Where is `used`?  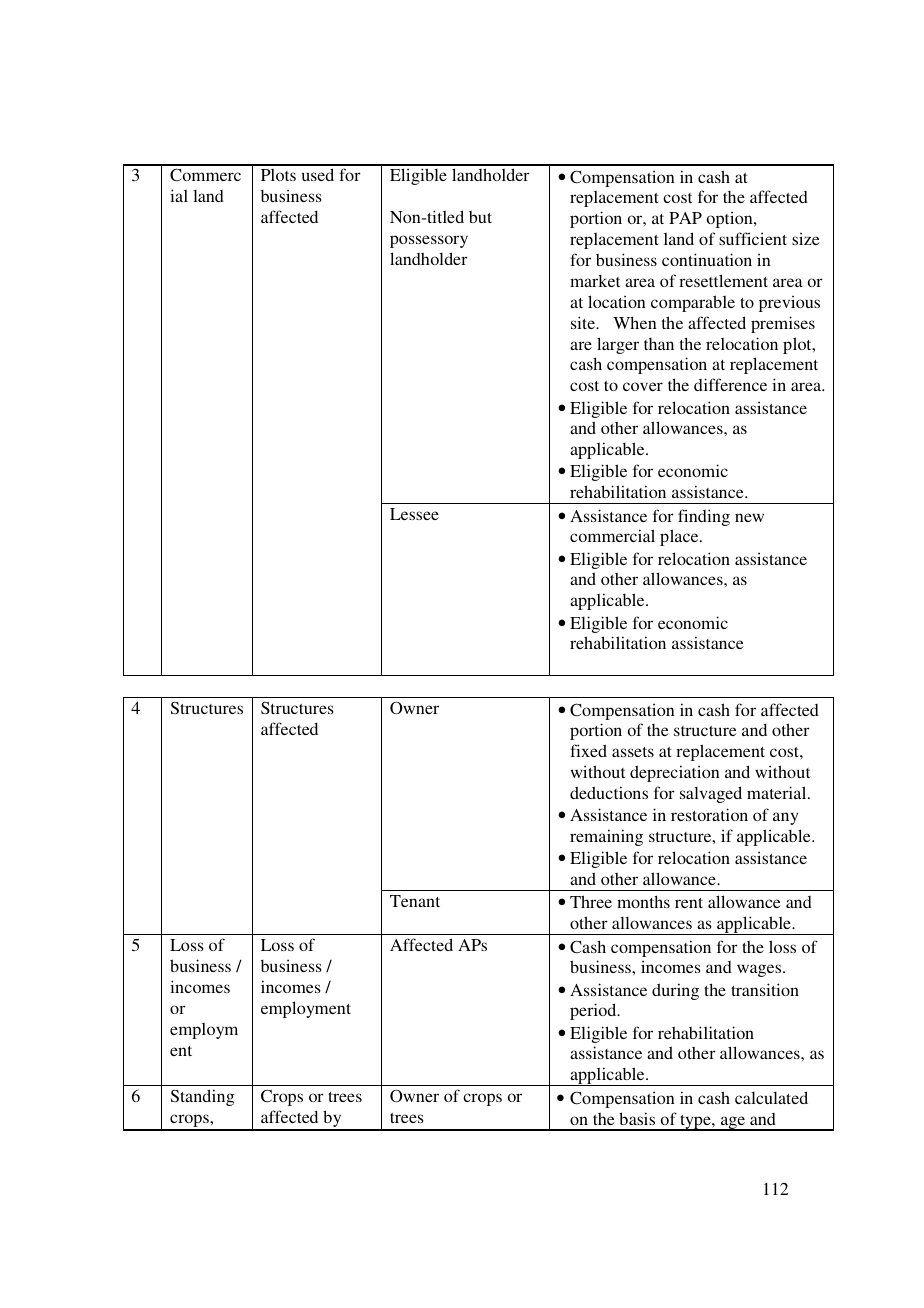
used is located at coordinates (318, 174).
